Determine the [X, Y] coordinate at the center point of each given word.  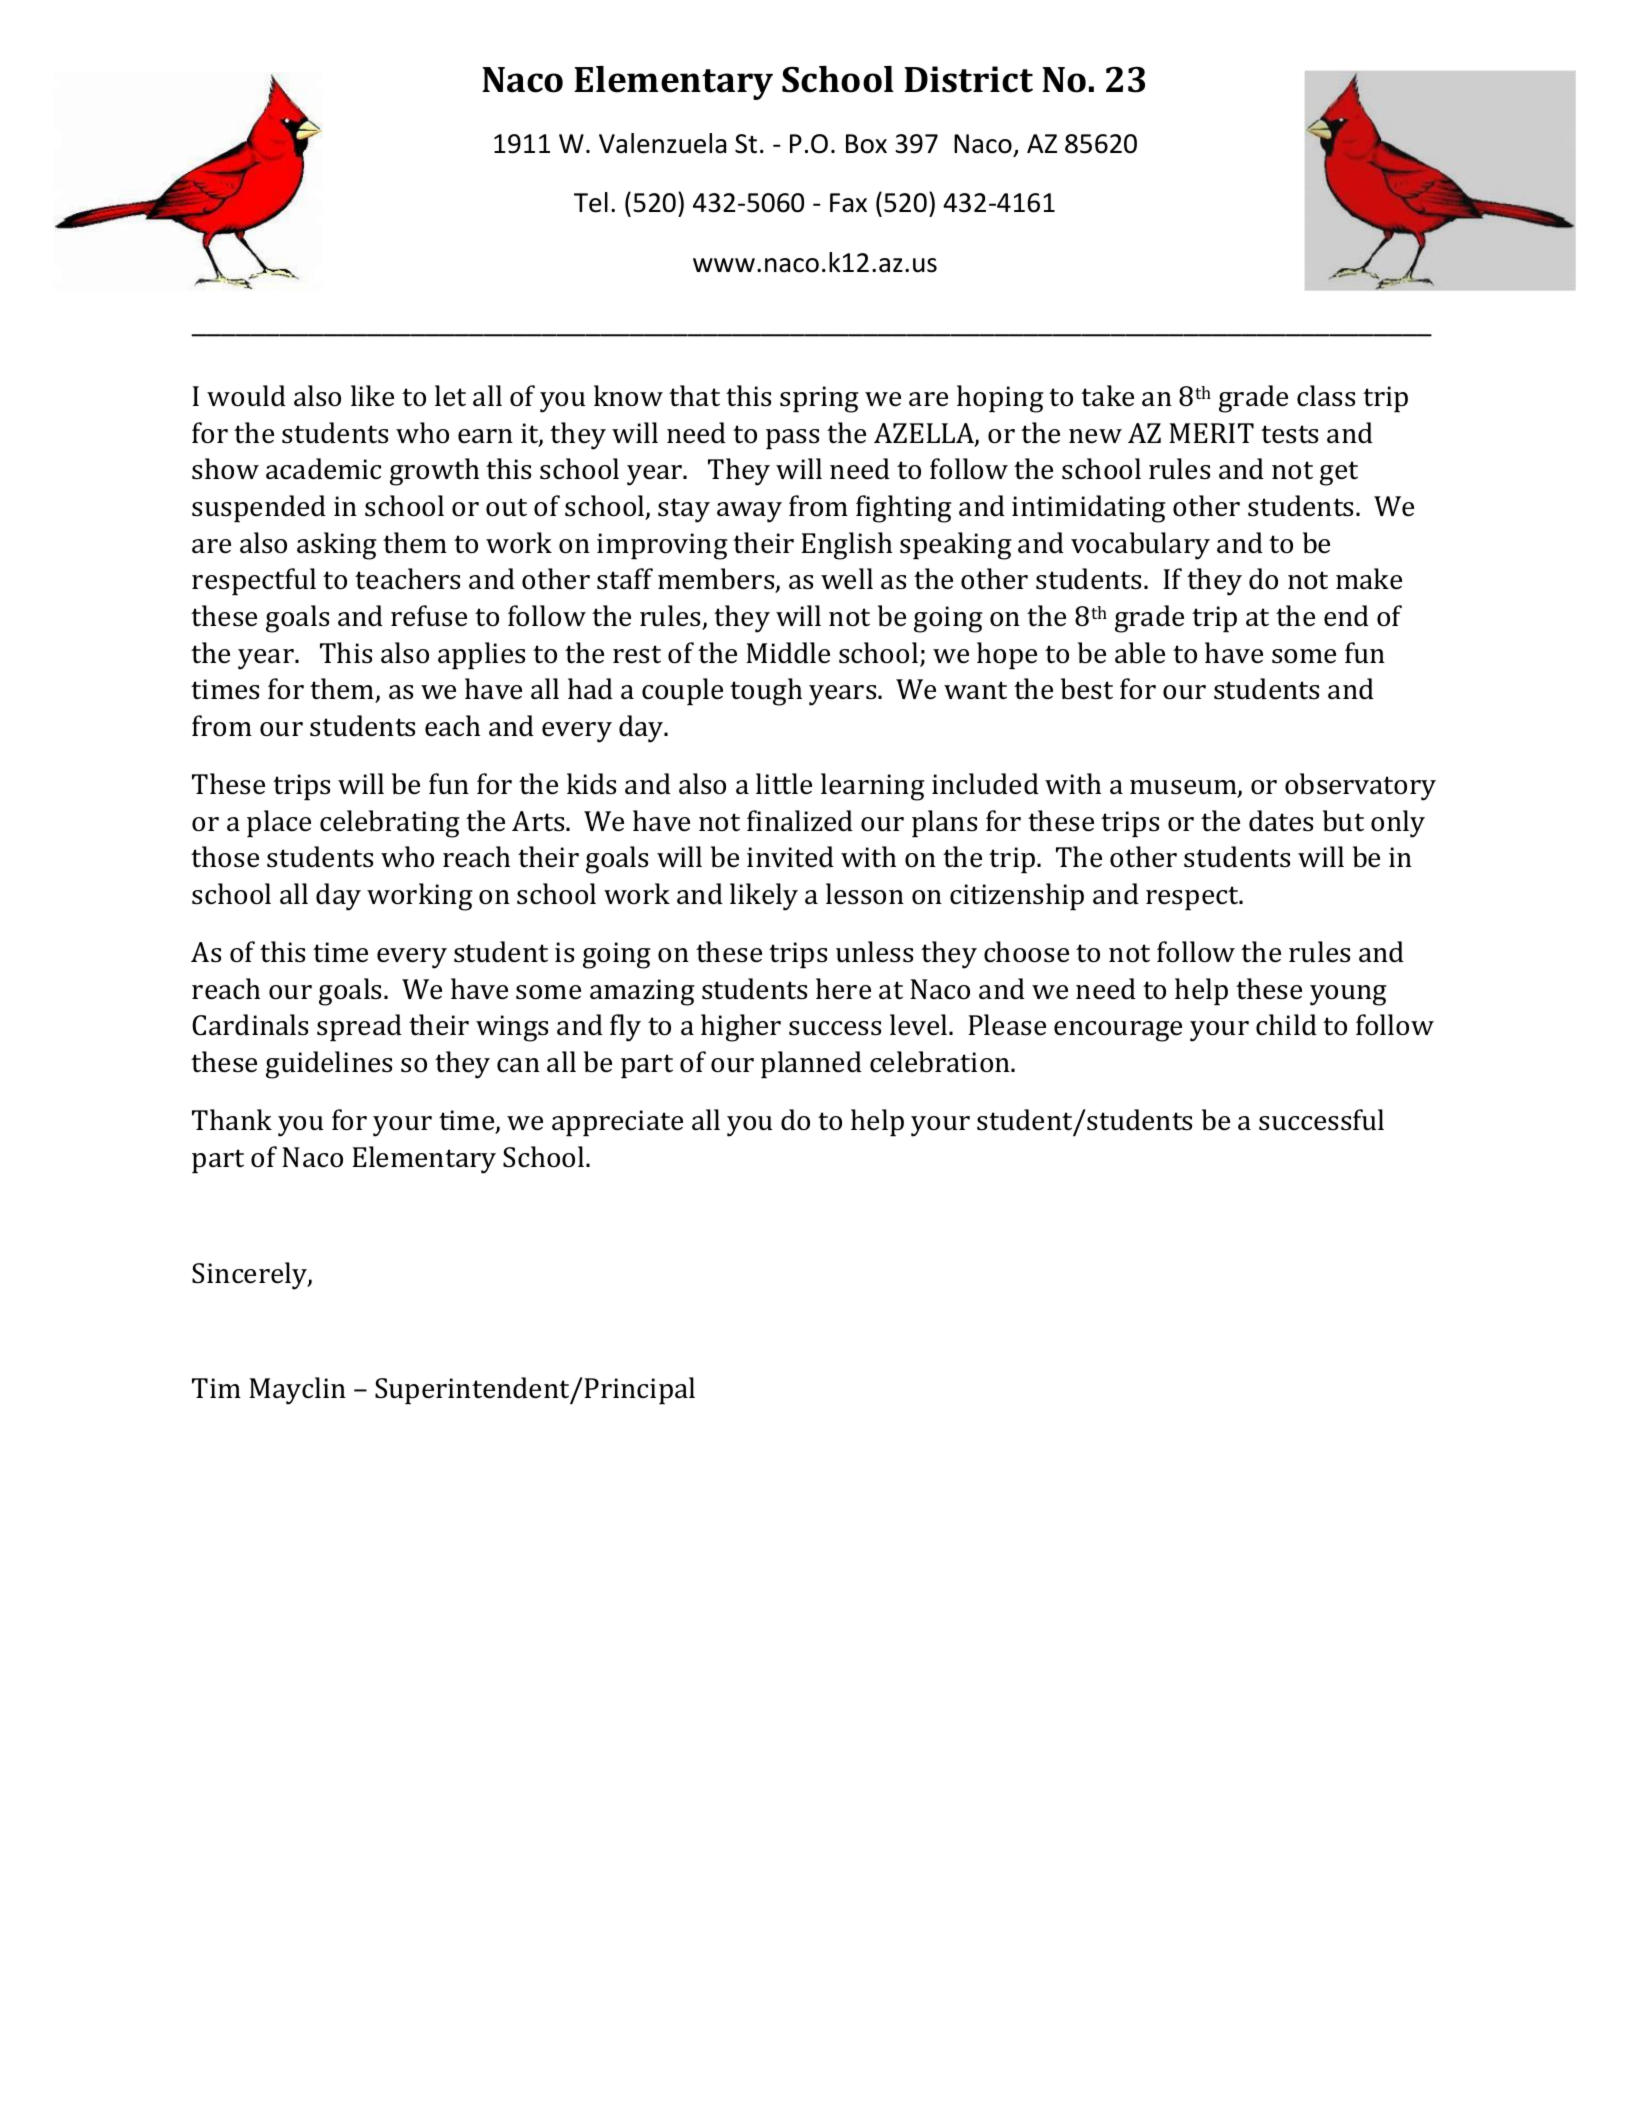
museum [1184, 788]
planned [811, 1064]
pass [792, 439]
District [968, 79]
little [784, 784]
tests [1289, 434]
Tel [591, 202]
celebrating [390, 824]
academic [323, 469]
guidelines [329, 1065]
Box [866, 144]
